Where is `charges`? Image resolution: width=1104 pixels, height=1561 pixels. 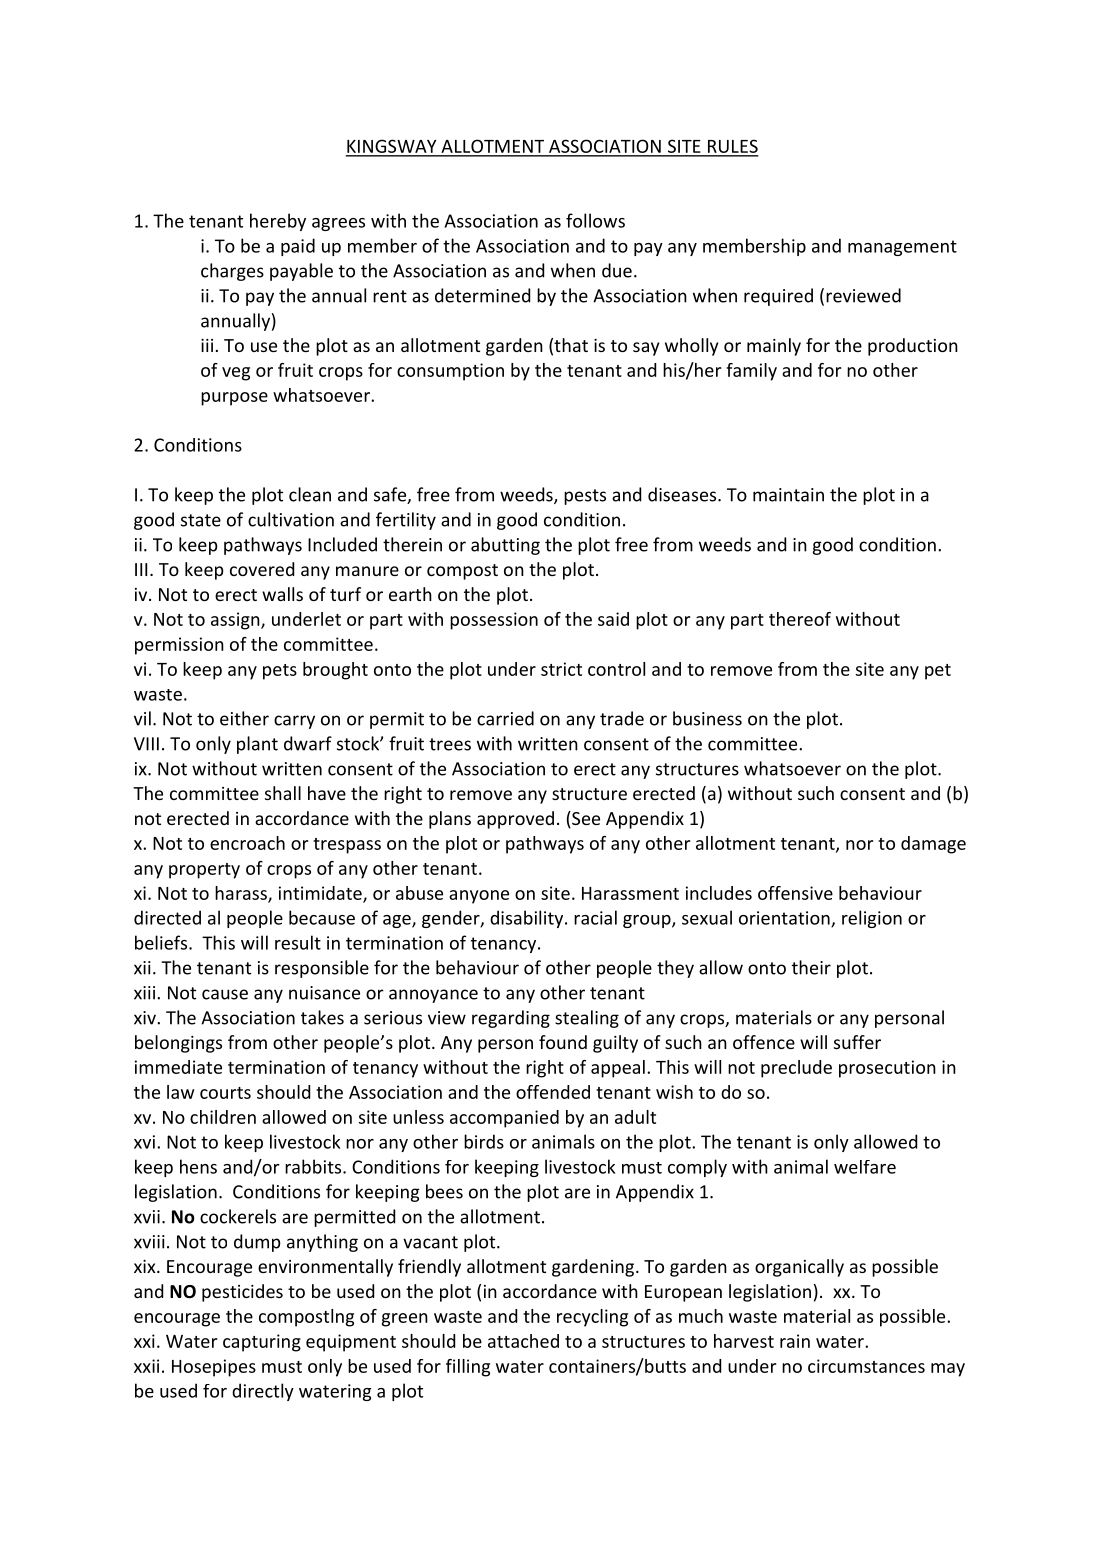 charges is located at coordinates (232, 272).
